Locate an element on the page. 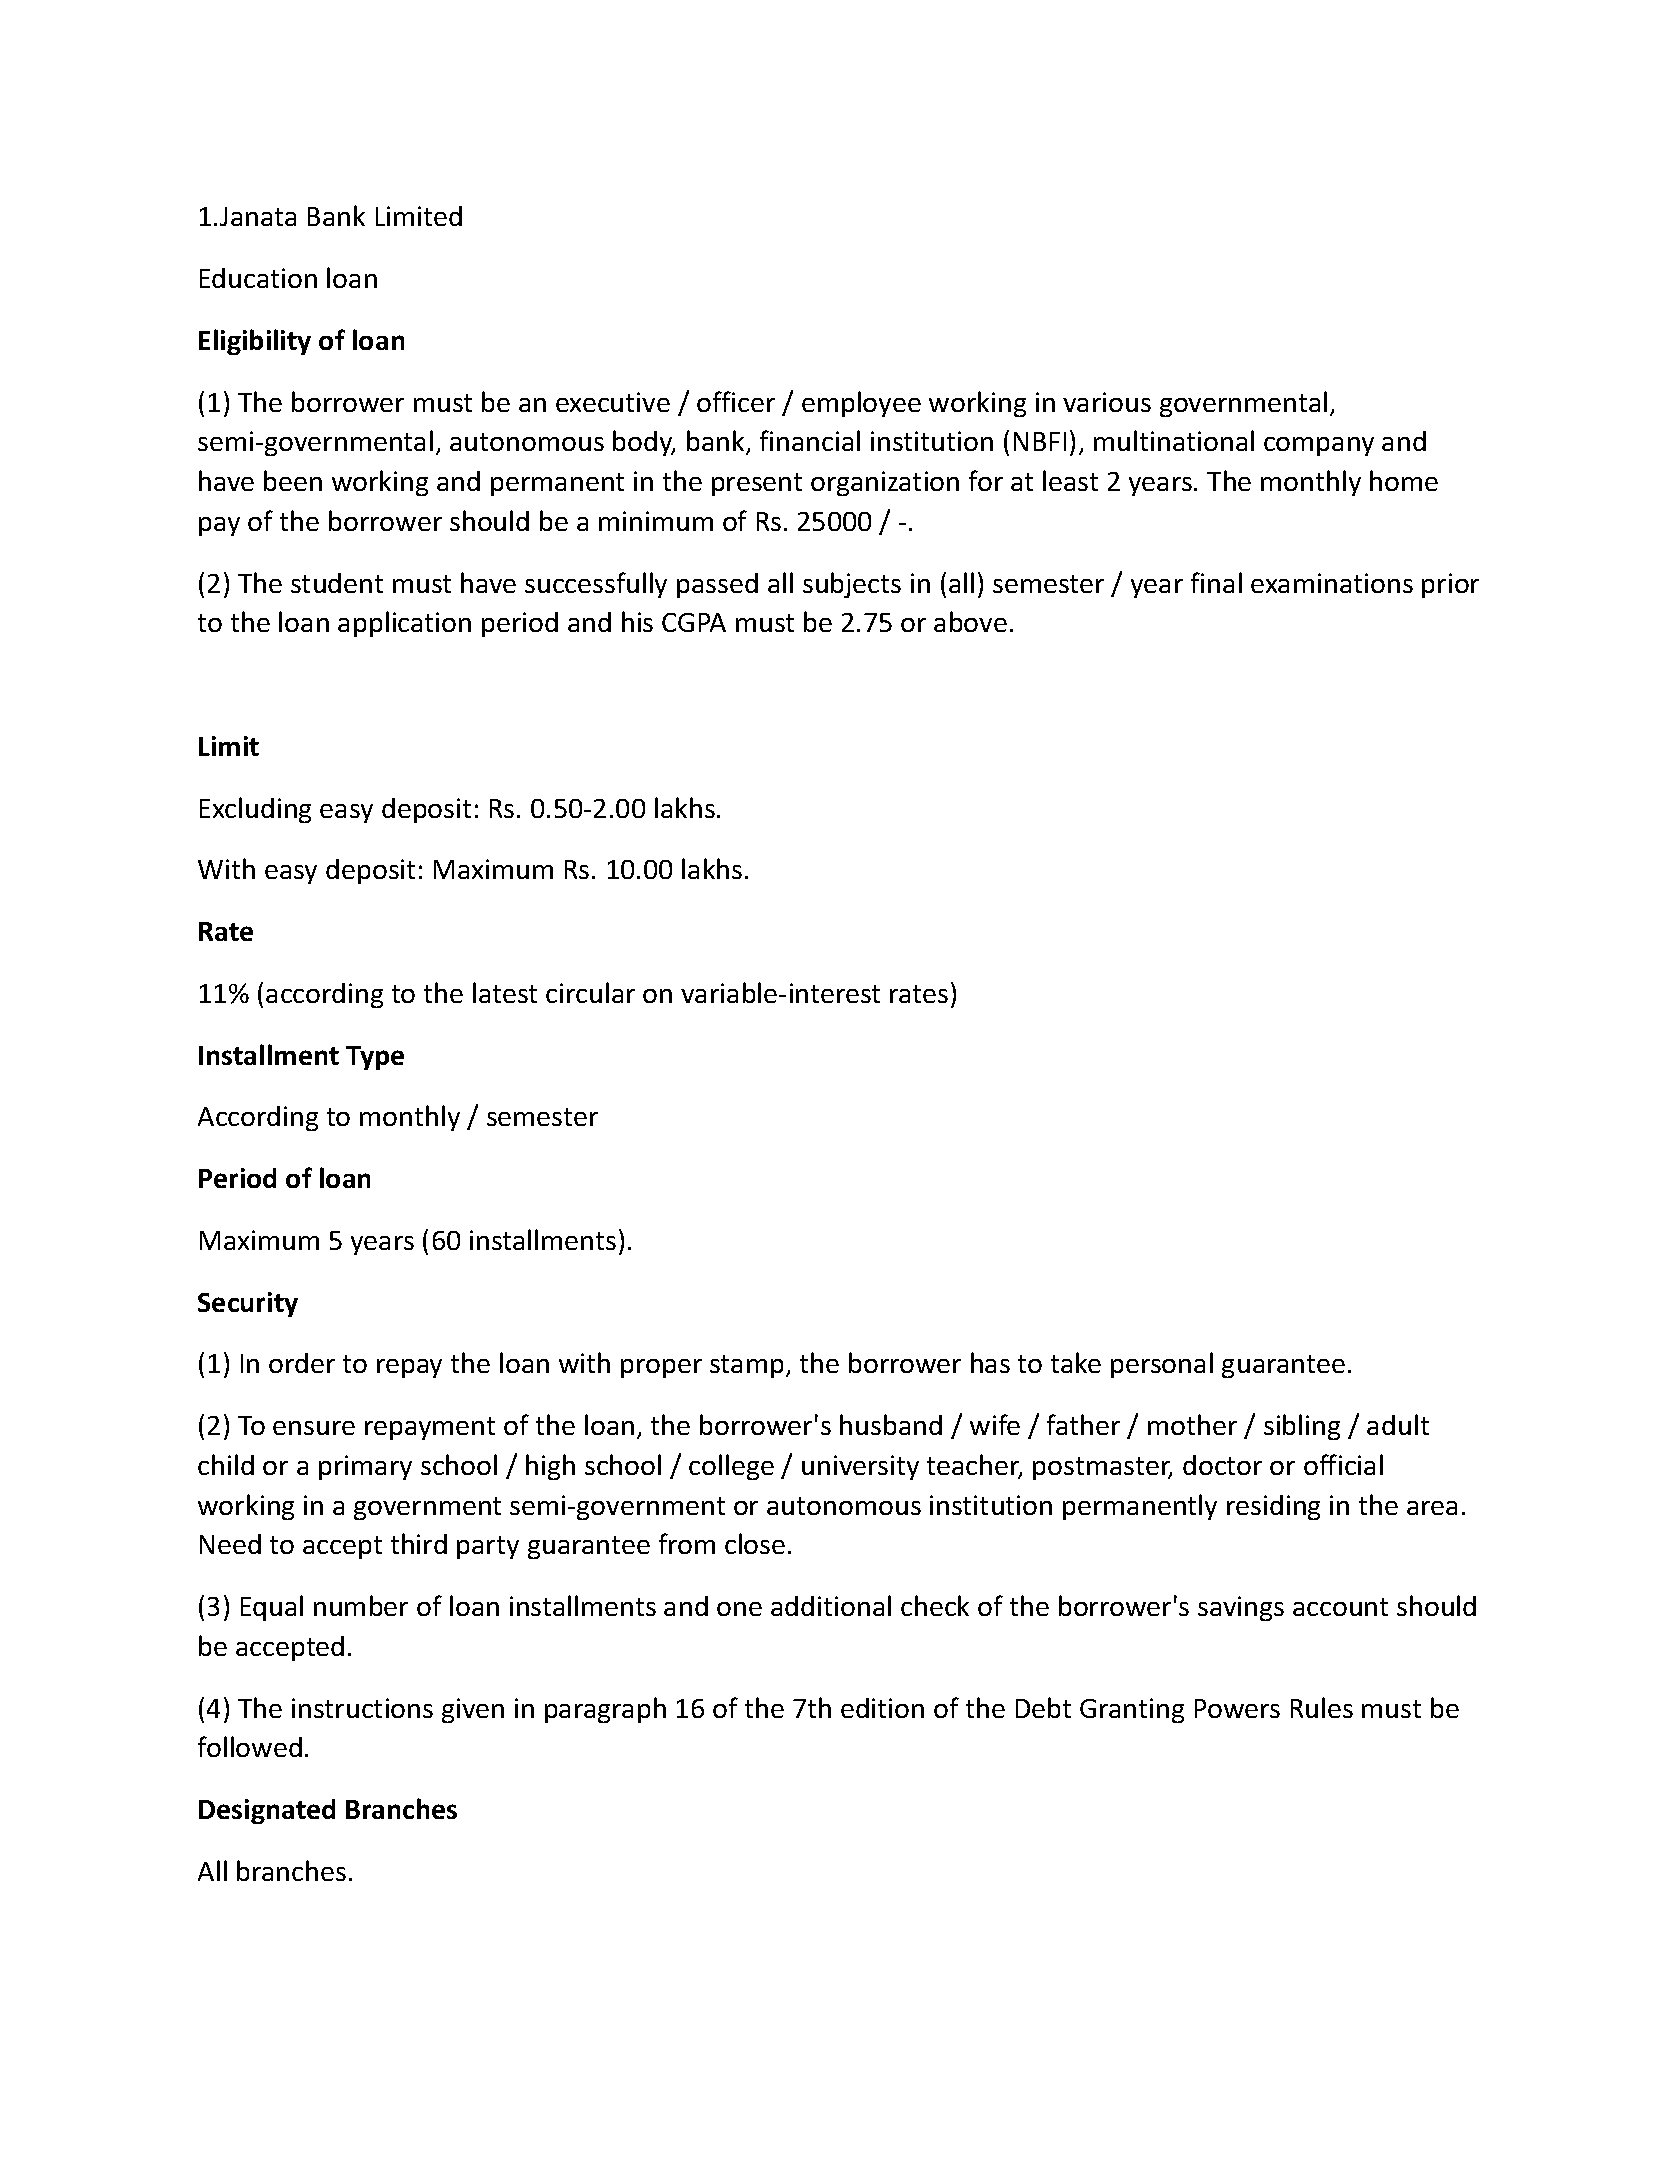 This page has width=1680, height=2174. application is located at coordinates (404, 624).
